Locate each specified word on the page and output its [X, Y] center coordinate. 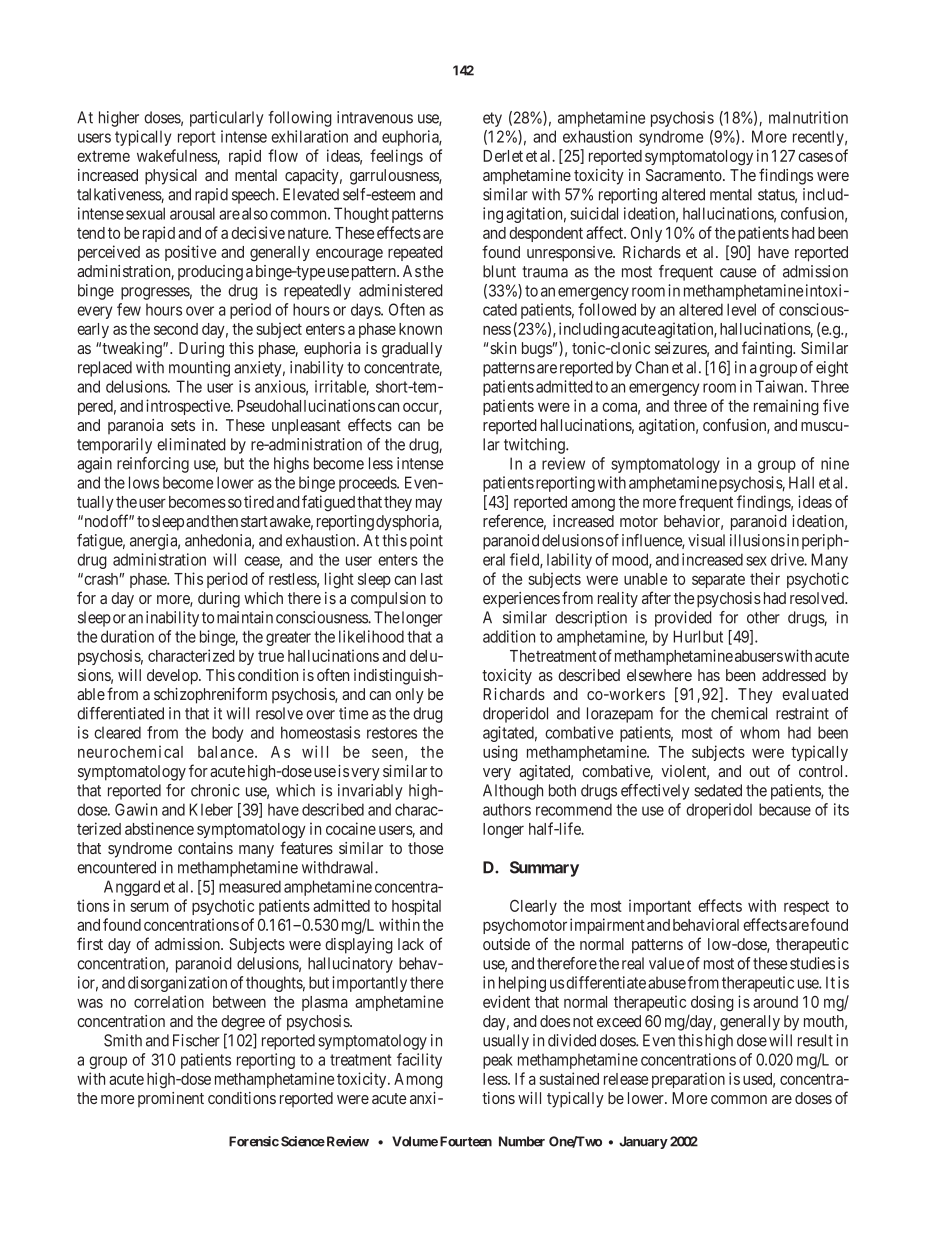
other [763, 617]
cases [815, 157]
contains [205, 848]
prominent [171, 1099]
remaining [786, 407]
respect [806, 907]
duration [127, 636]
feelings [396, 157]
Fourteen [466, 1141]
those [425, 848]
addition [509, 636]
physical [171, 177]
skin [503, 348]
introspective [189, 407]
